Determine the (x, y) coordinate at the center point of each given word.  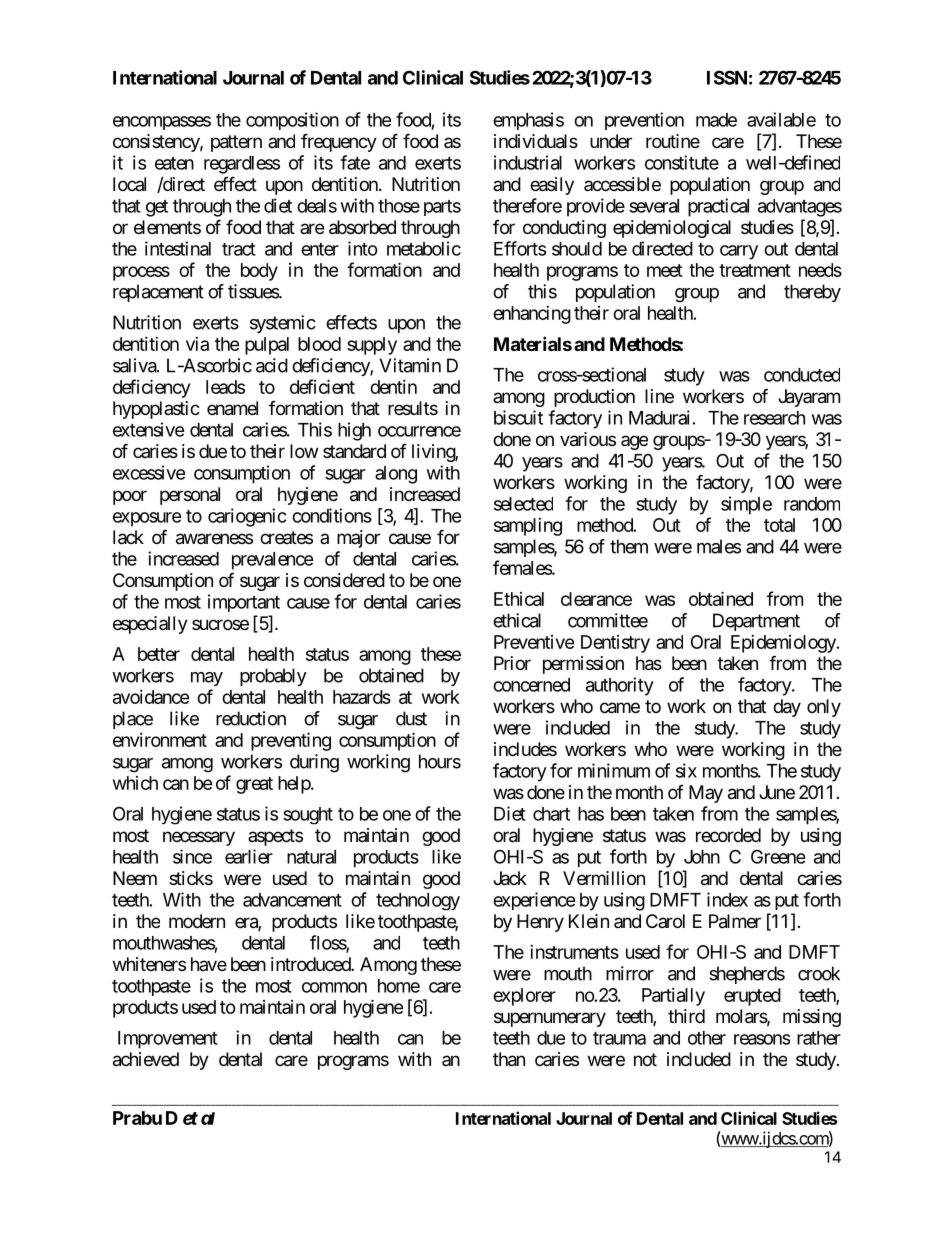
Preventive (534, 642)
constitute (682, 162)
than (509, 1059)
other (707, 1038)
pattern (236, 143)
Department (756, 622)
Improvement (168, 1040)
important (244, 603)
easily (552, 186)
